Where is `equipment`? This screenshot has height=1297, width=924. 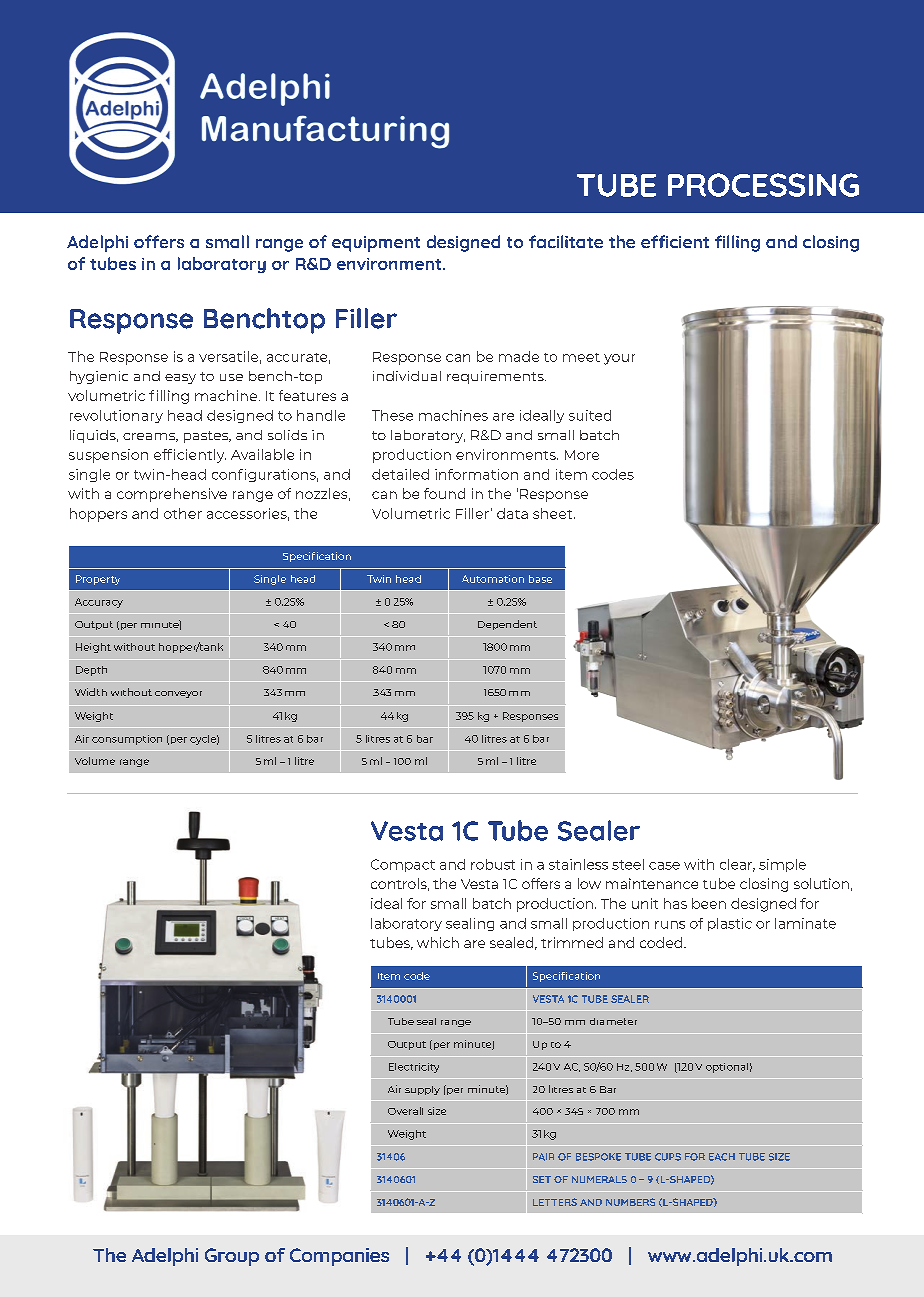 equipment is located at coordinates (376, 244).
